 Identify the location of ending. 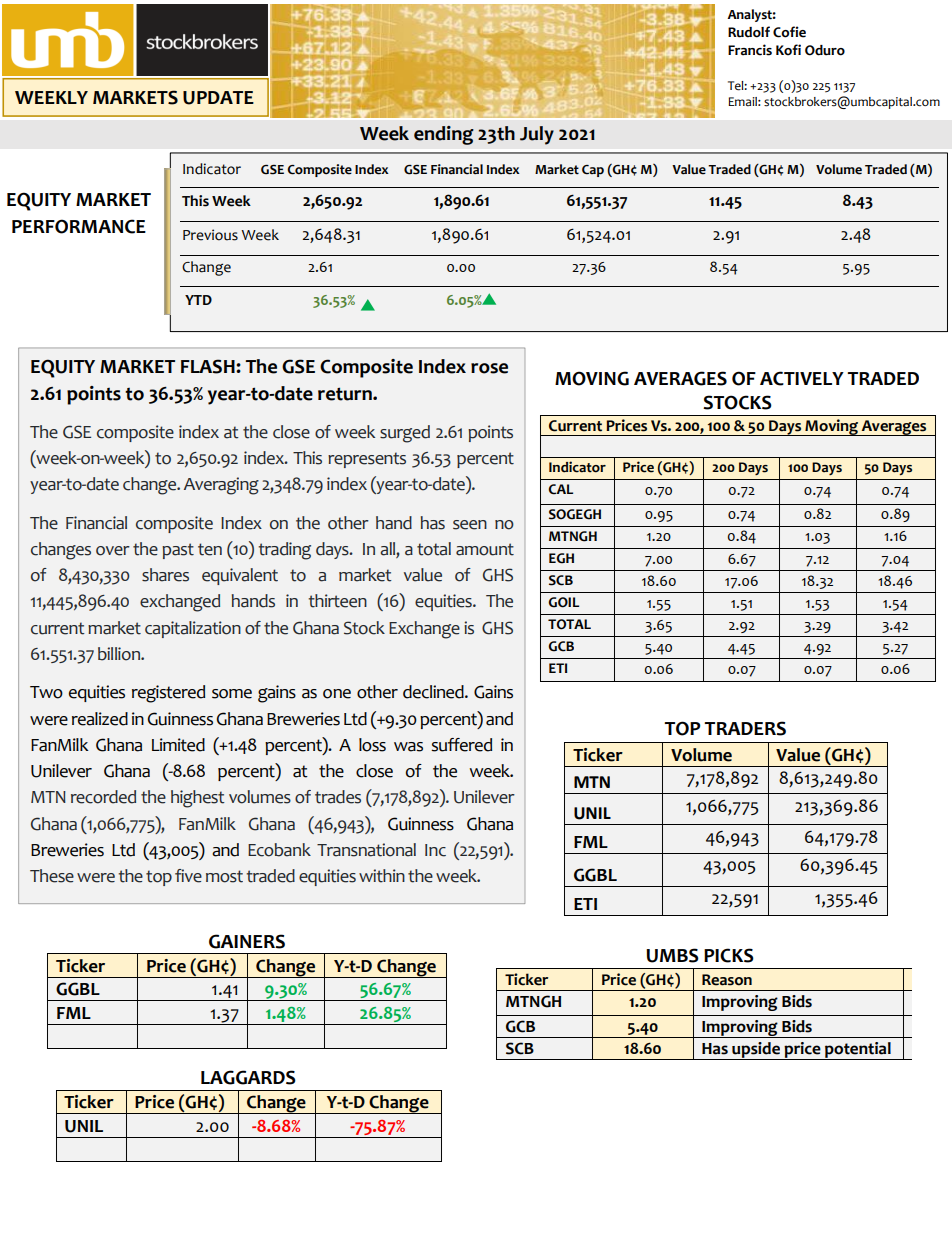
(444, 135).
